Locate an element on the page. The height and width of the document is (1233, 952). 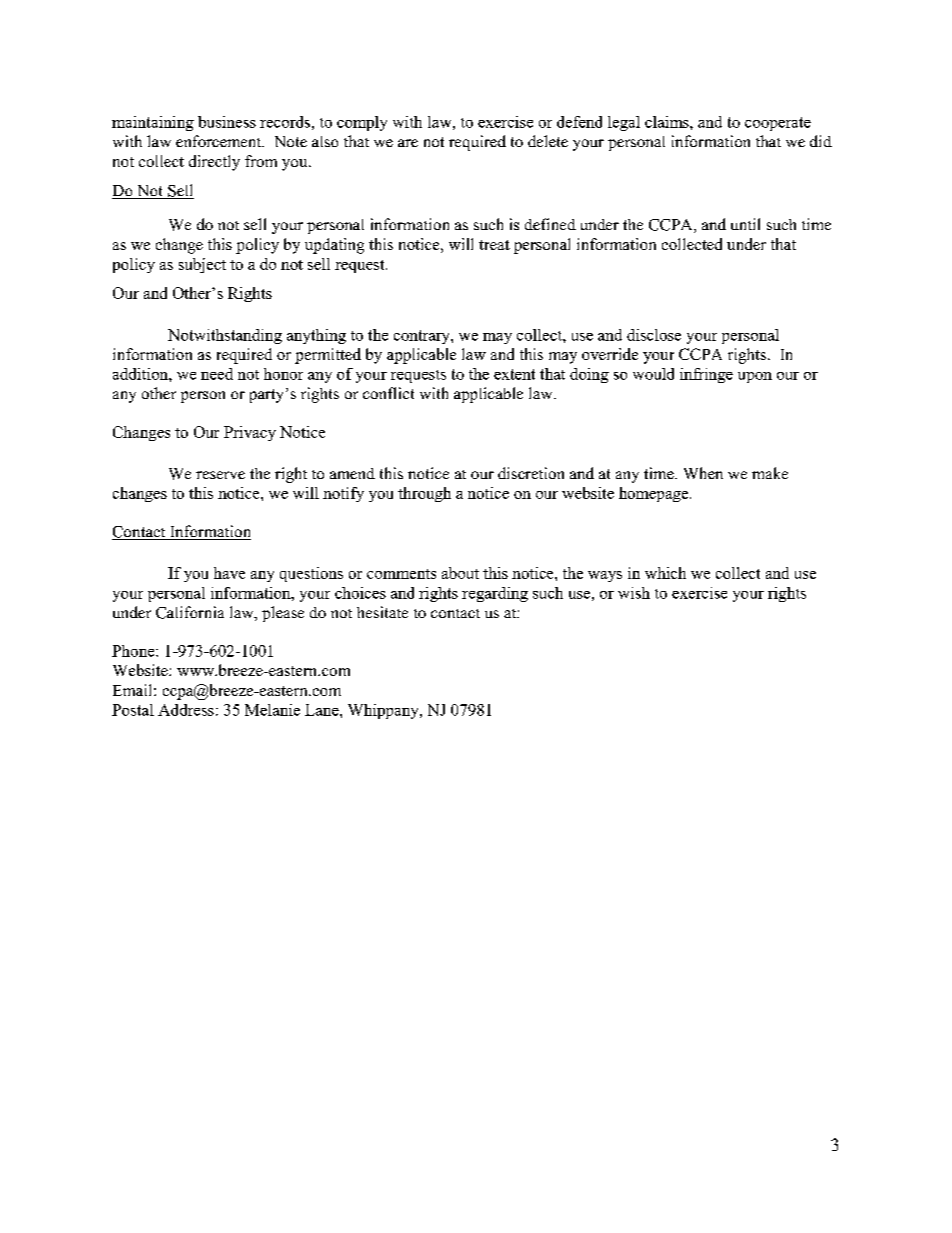
enforcement is located at coordinates (220, 141).
